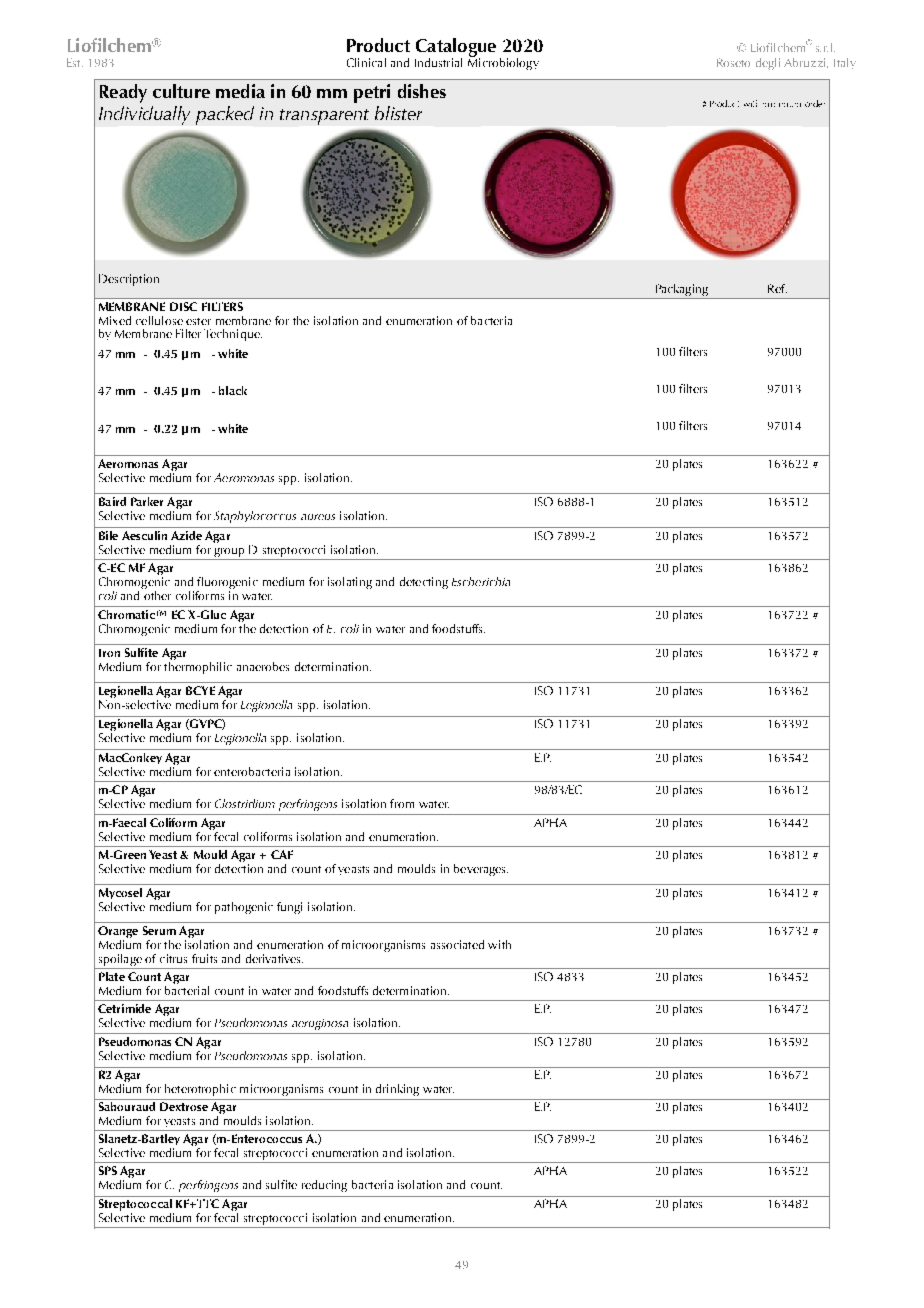 The image size is (924, 1308). Describe the element at coordinates (457, 944) in the screenshot. I see `associated` at that location.
